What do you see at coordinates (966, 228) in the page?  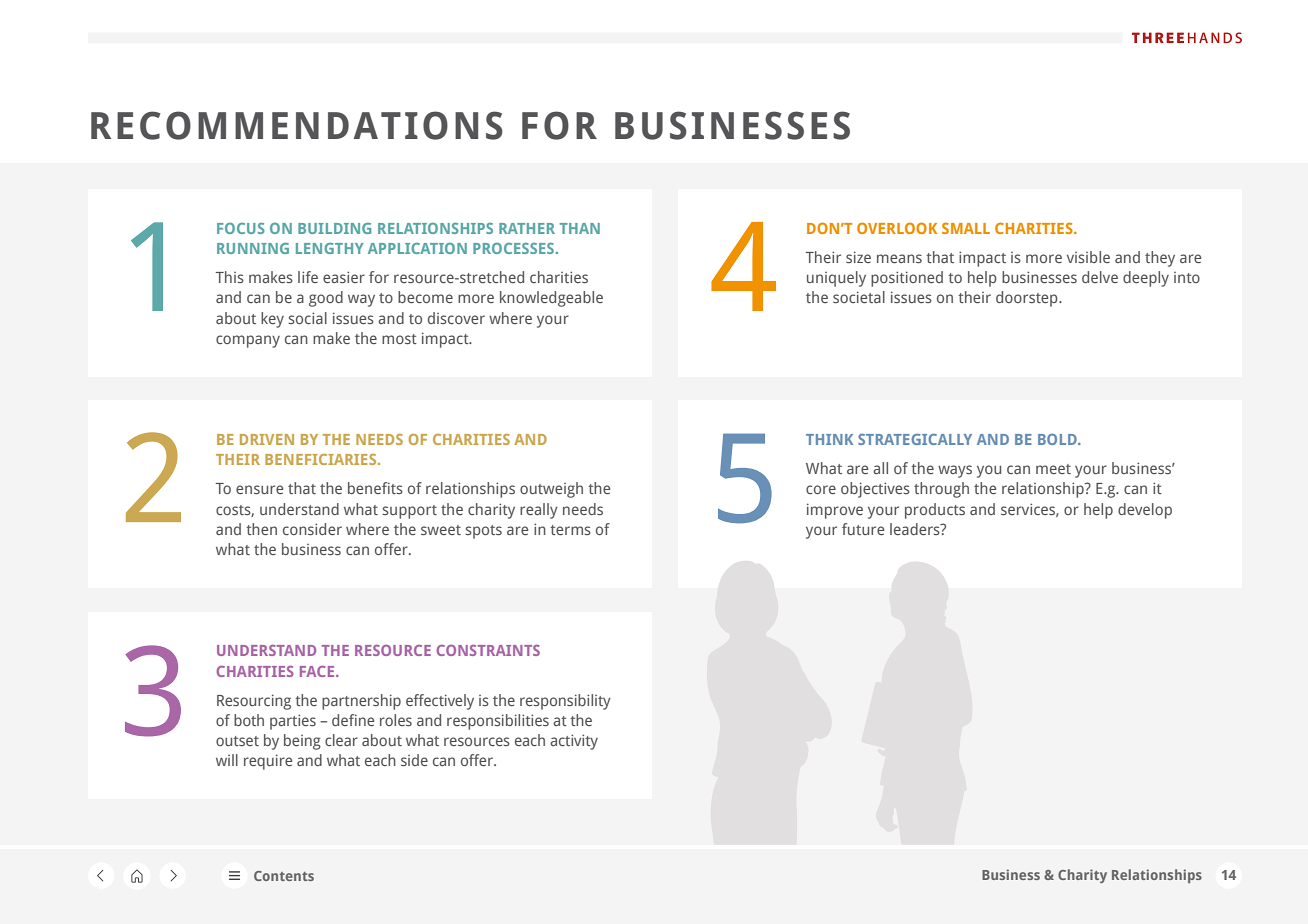 I see `SMALL` at bounding box center [966, 228].
